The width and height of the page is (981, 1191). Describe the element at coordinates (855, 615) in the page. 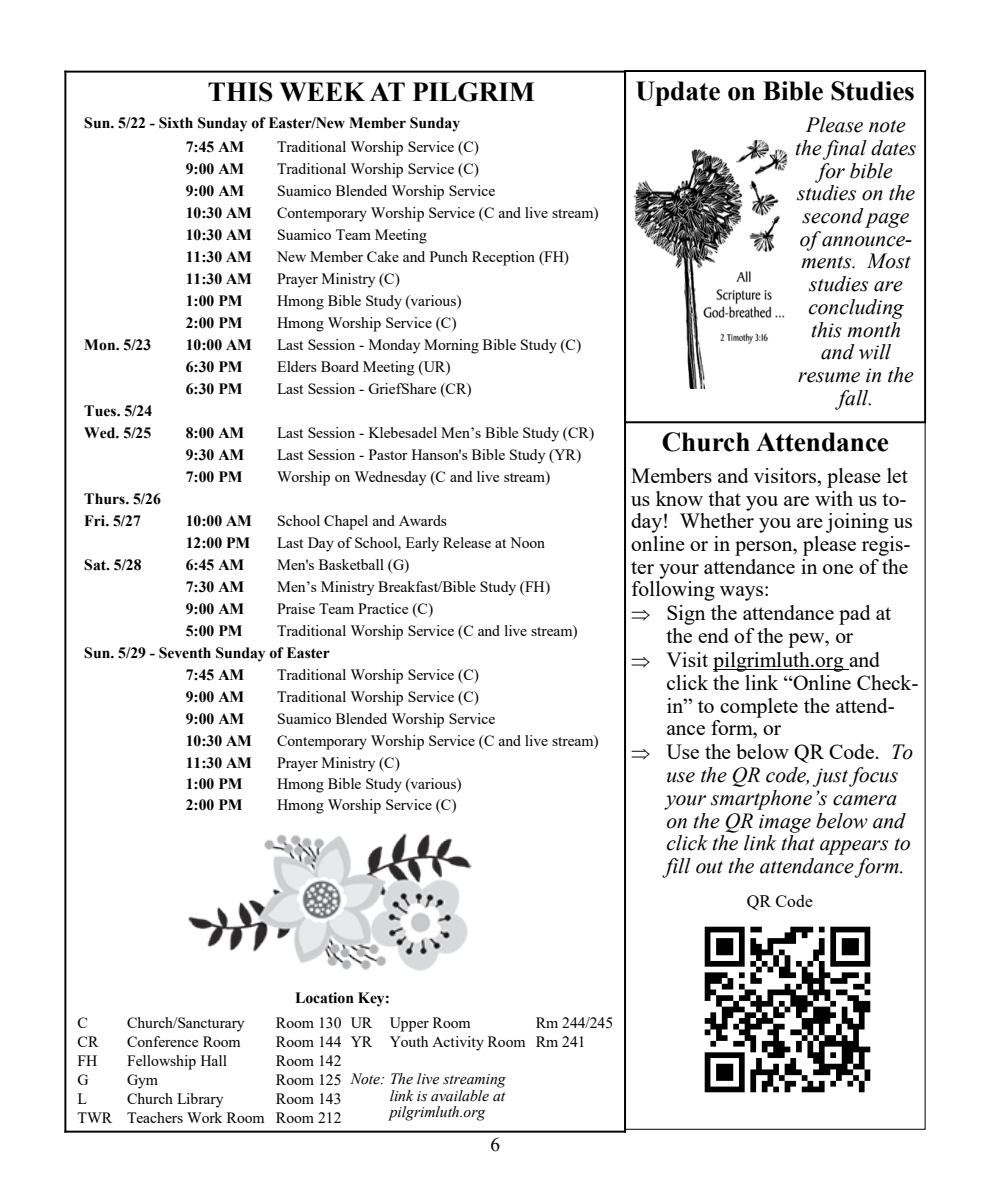

I see `pad` at that location.
